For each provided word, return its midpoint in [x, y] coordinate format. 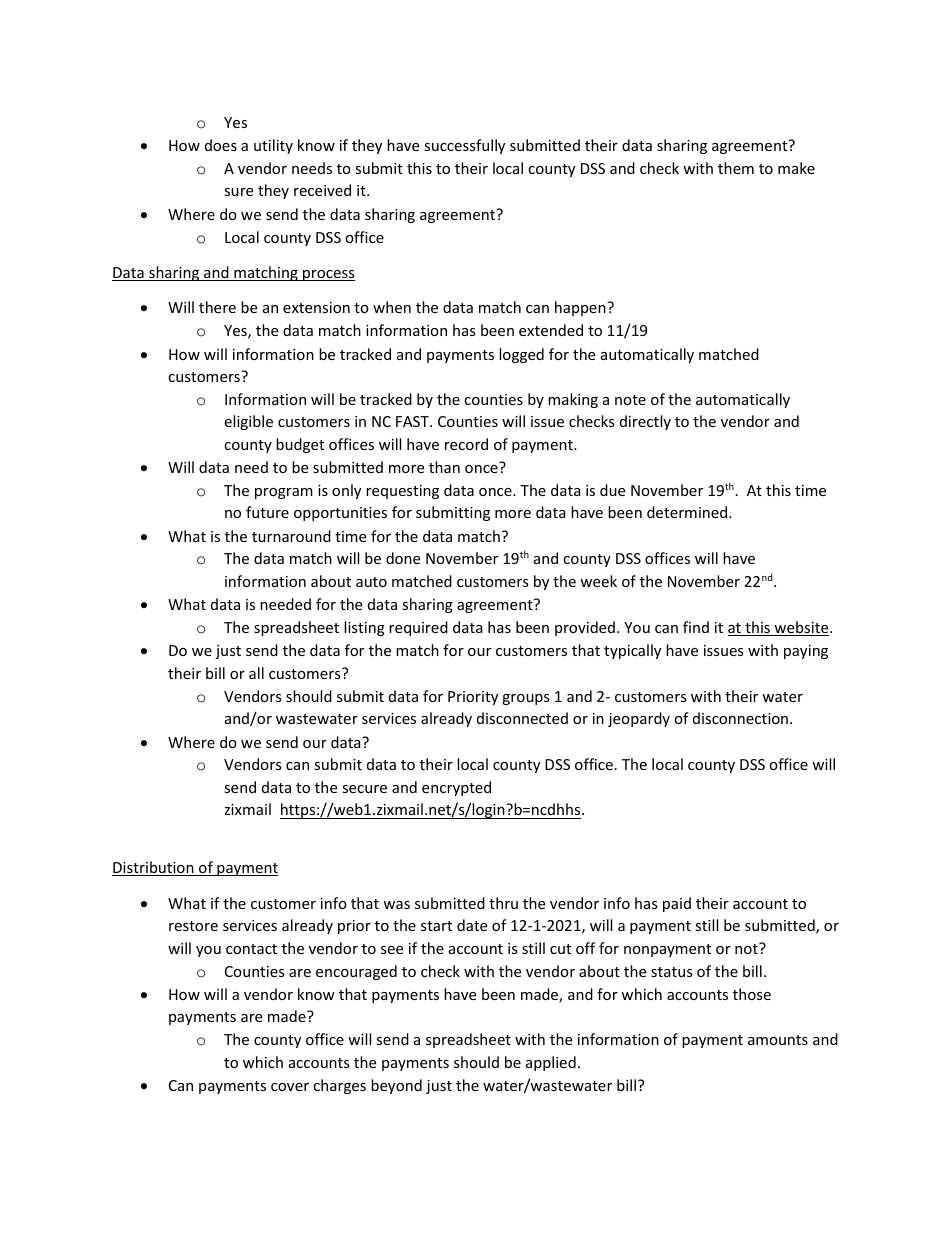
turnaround [291, 536]
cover [290, 1087]
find [696, 627]
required [418, 628]
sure [238, 192]
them [736, 168]
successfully [464, 146]
